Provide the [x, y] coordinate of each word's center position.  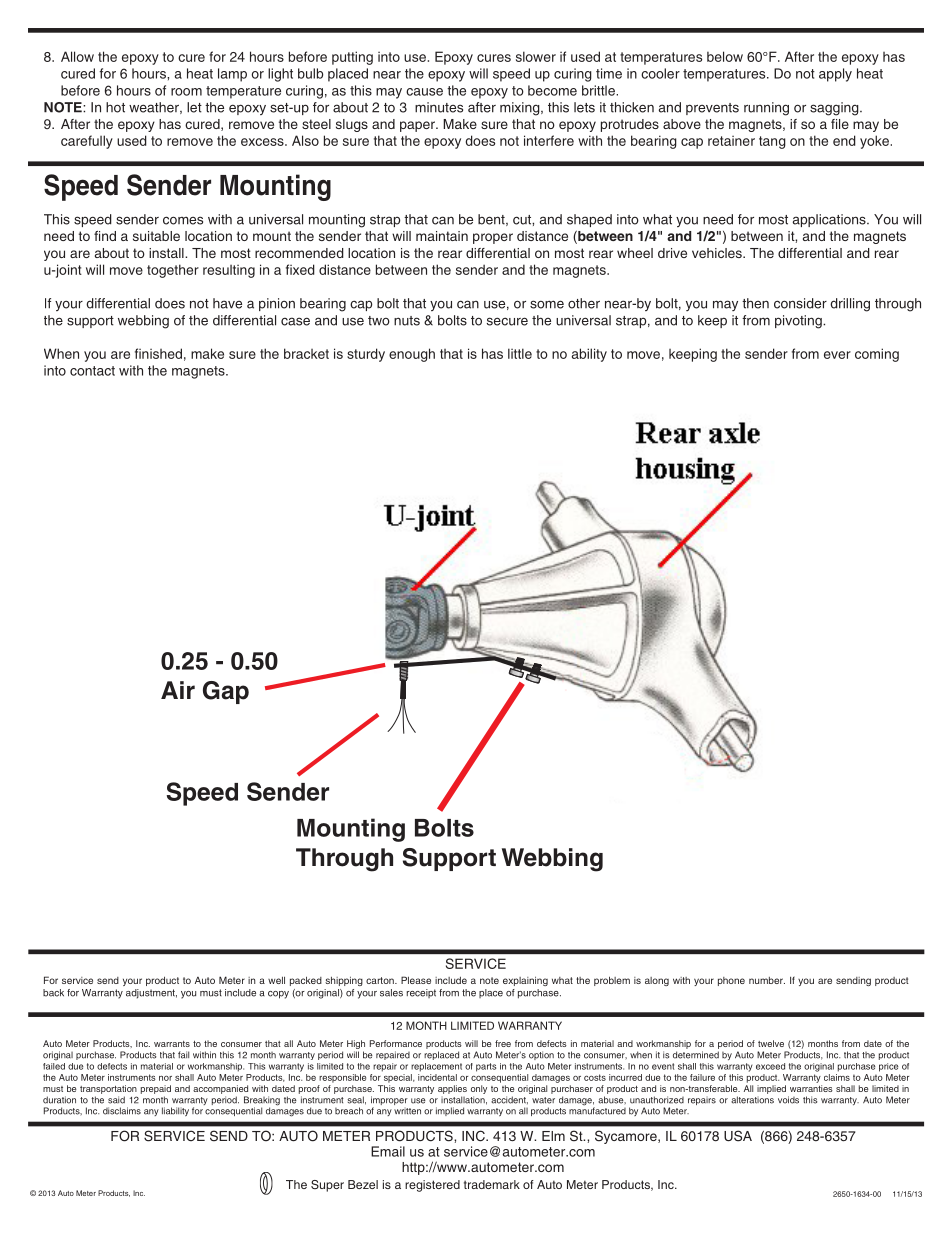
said [116, 1100]
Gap [226, 692]
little [520, 353]
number [767, 980]
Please [416, 980]
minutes [439, 107]
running [766, 109]
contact [92, 371]
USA [738, 1136]
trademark [492, 1184]
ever [837, 355]
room [186, 92]
